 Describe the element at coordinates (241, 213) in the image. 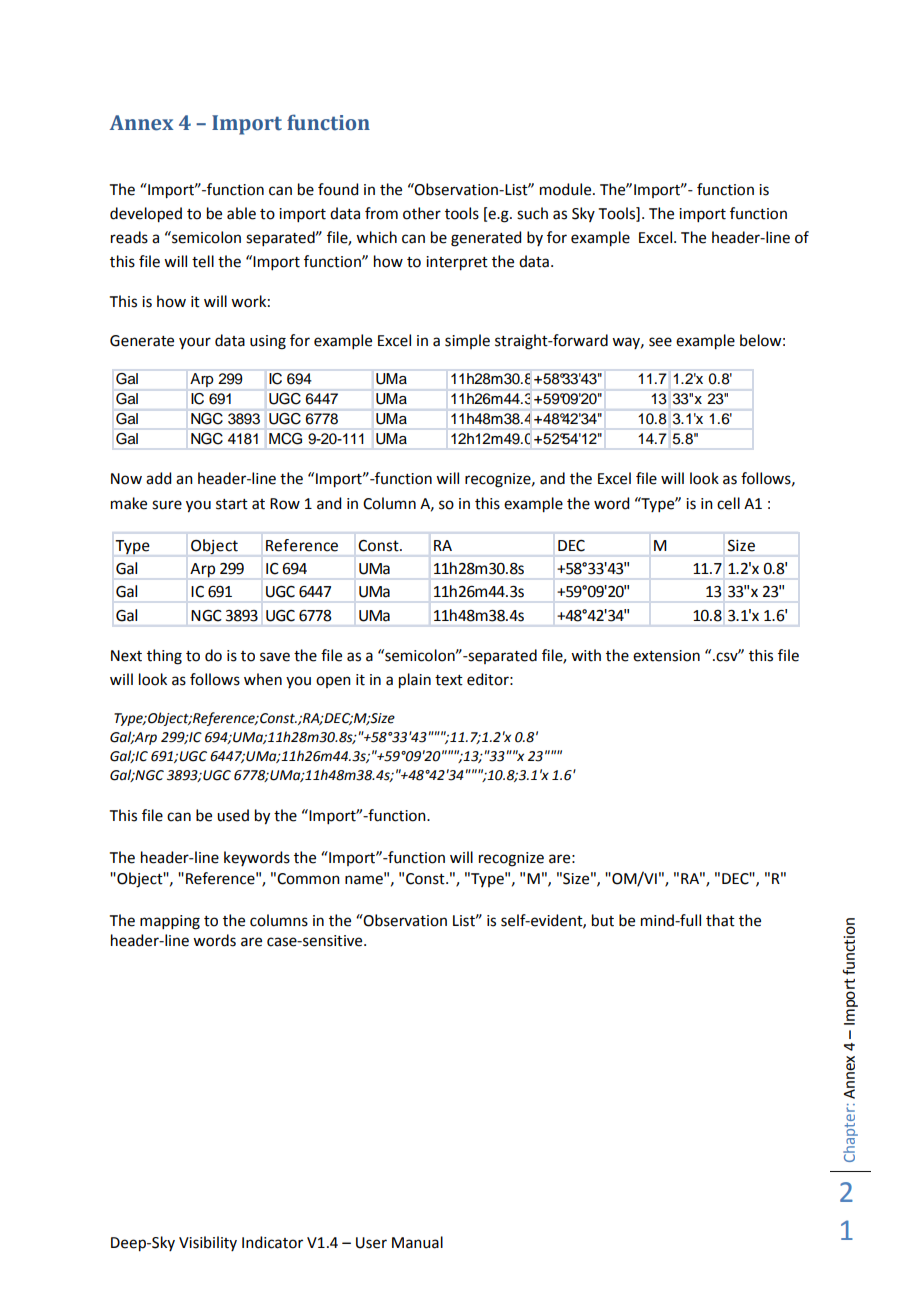

I see `able` at that location.
